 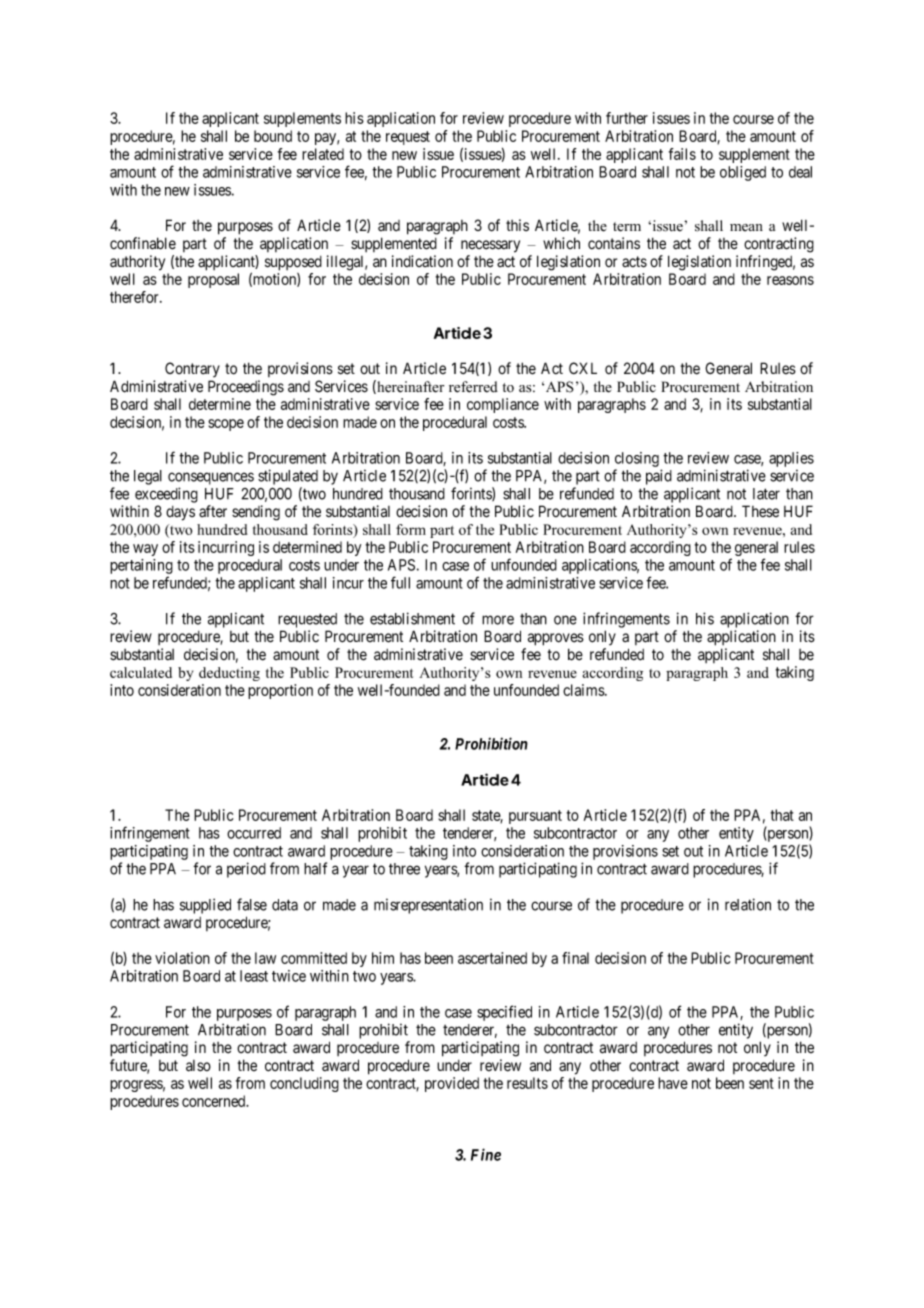 I want to click on this, so click(x=517, y=225).
